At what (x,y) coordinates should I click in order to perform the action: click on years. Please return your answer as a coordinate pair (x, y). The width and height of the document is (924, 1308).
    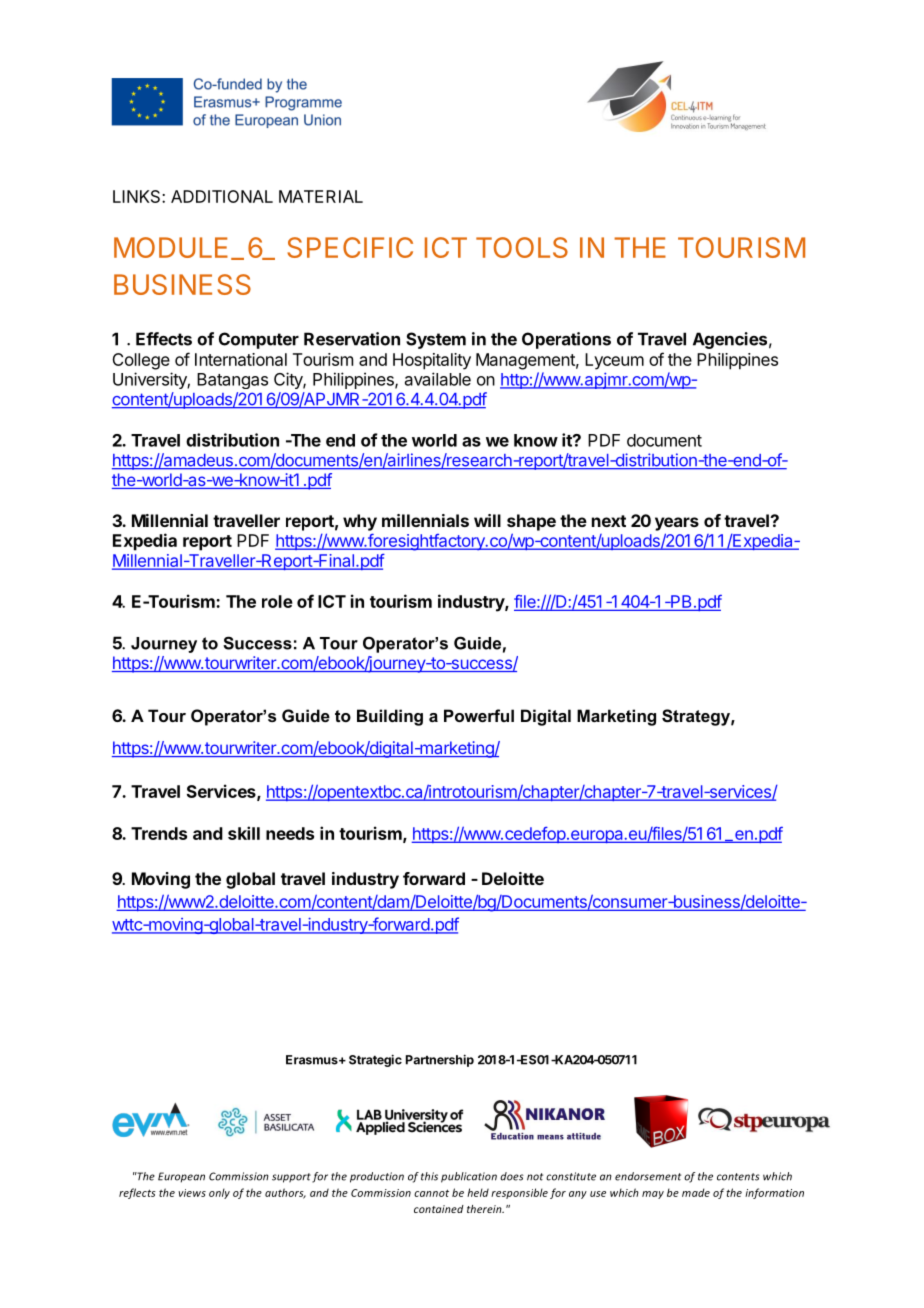
    Looking at the image, I should click on (677, 524).
